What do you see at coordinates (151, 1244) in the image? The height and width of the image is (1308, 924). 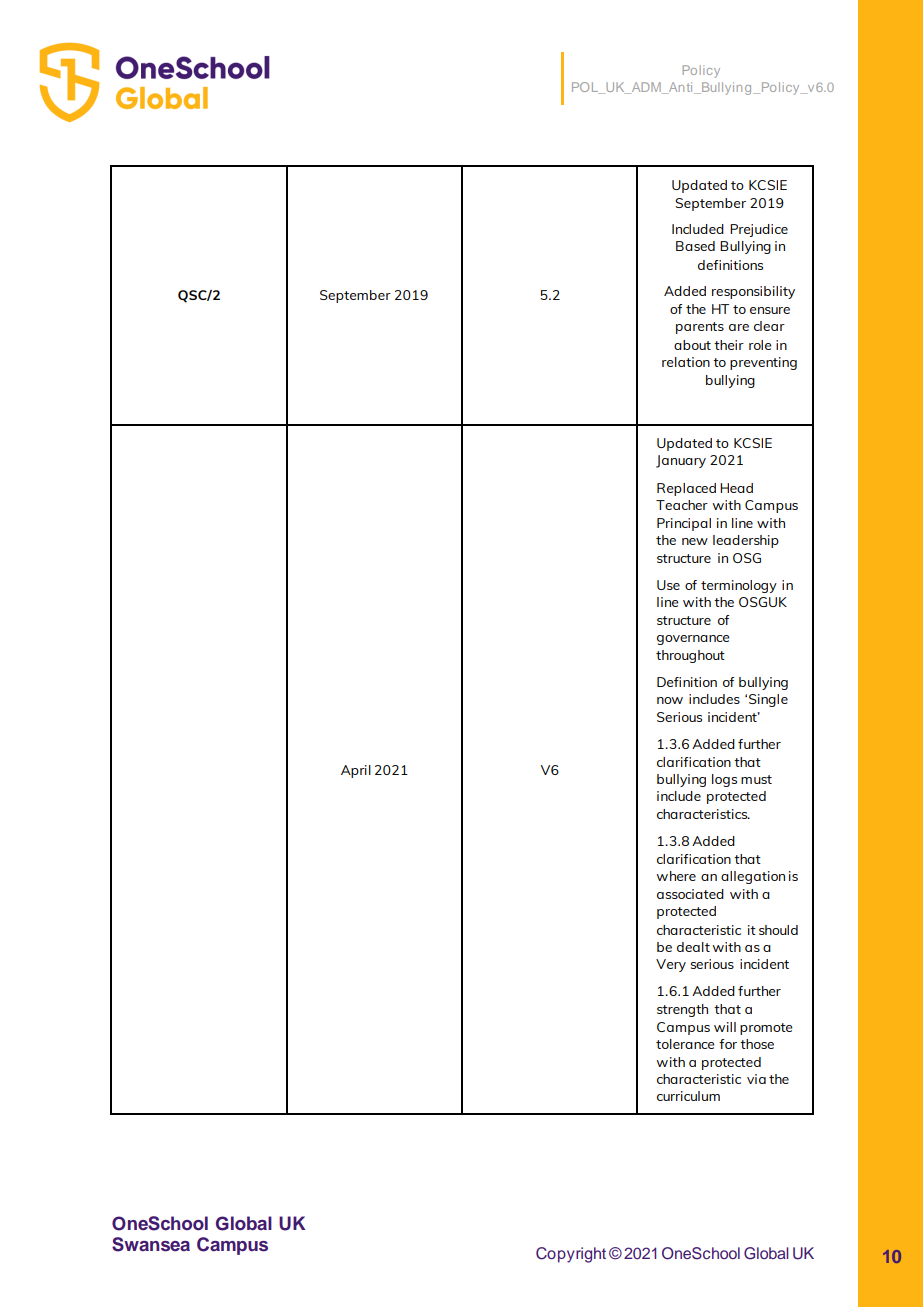 I see `Swansea` at bounding box center [151, 1244].
